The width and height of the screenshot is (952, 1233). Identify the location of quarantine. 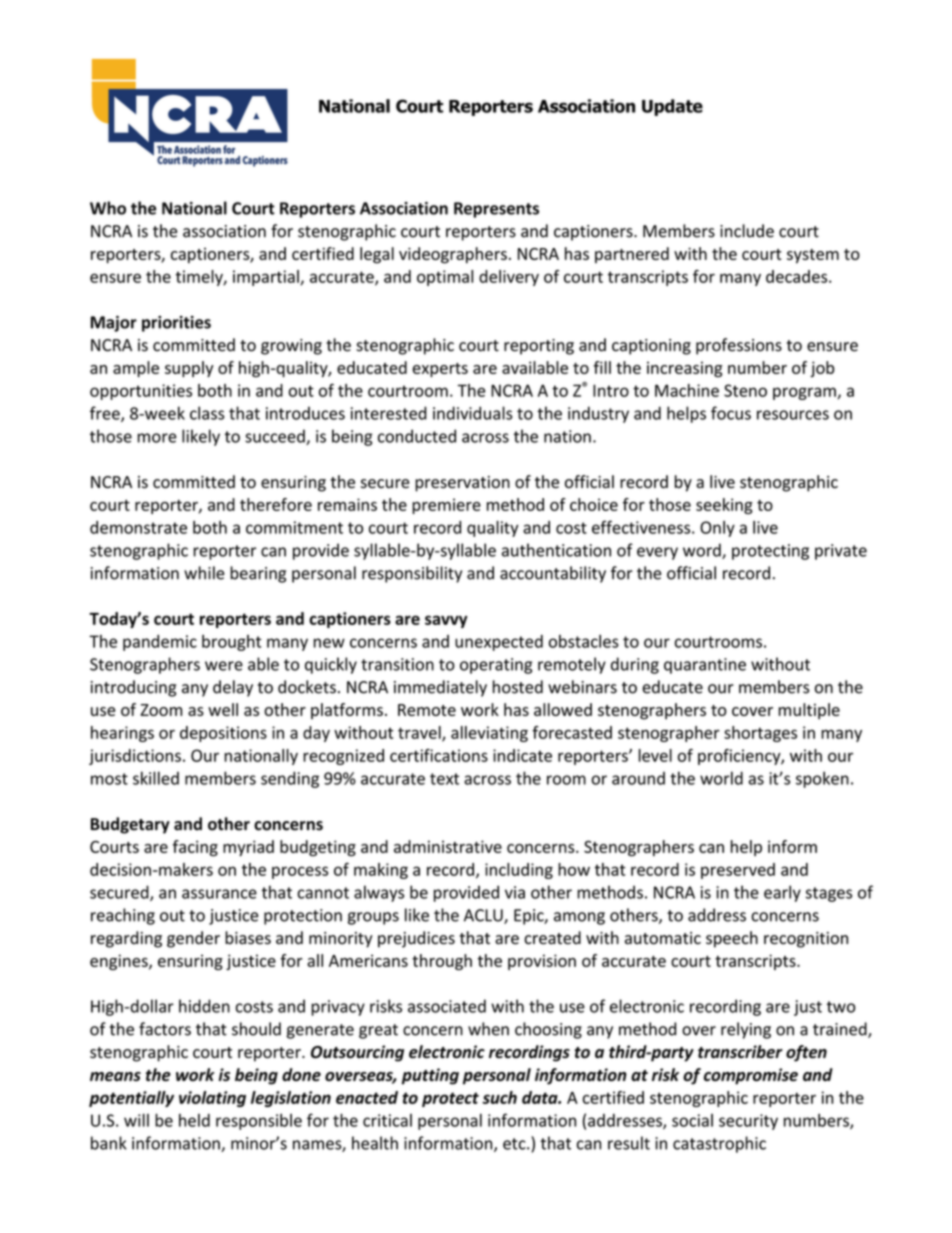
(705, 666).
